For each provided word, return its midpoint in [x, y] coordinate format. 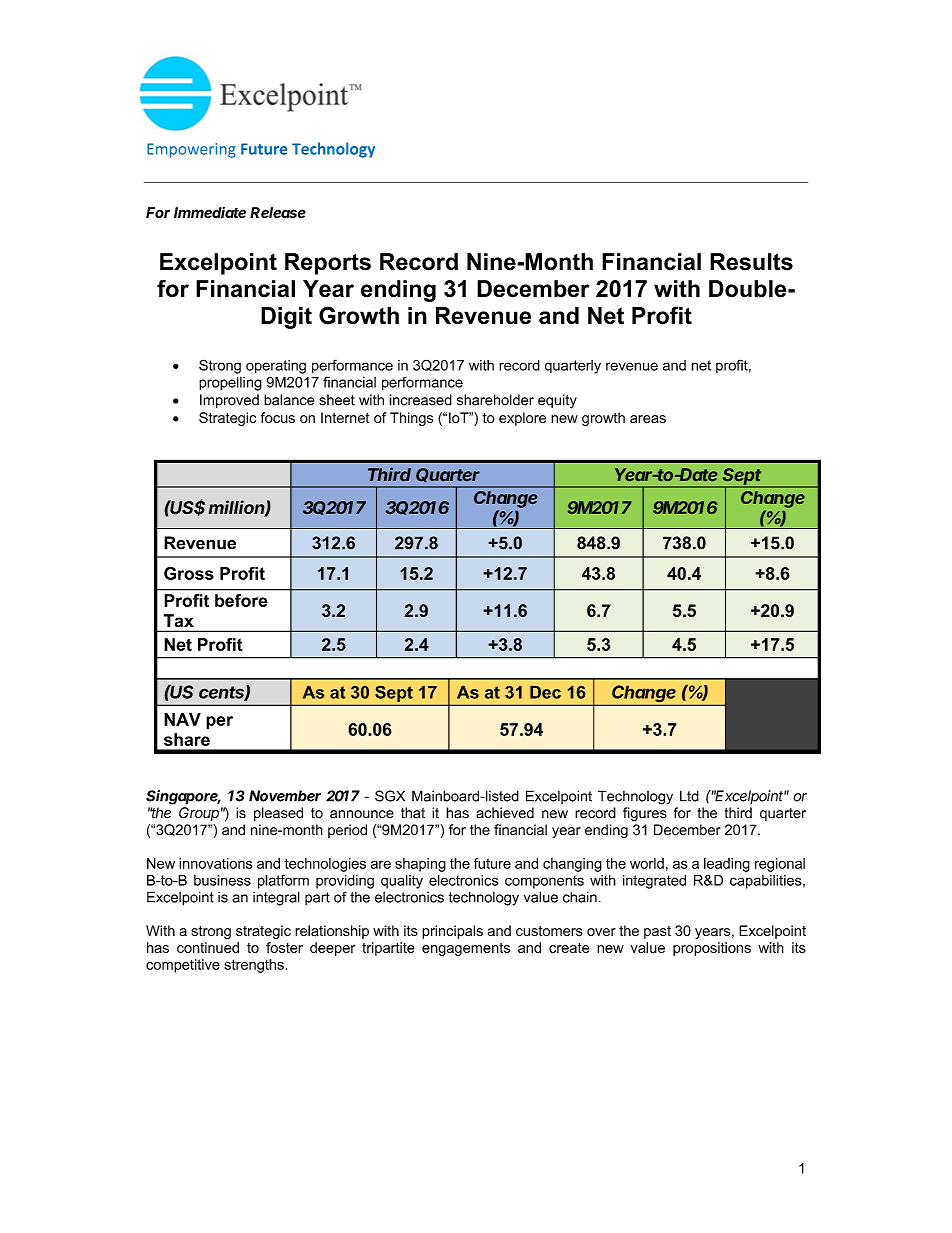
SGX [390, 796]
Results [751, 262]
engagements [466, 949]
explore [522, 419]
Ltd [689, 796]
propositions [712, 949]
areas [648, 419]
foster [284, 947]
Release [278, 212]
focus [278, 417]
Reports [328, 264]
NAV [182, 719]
